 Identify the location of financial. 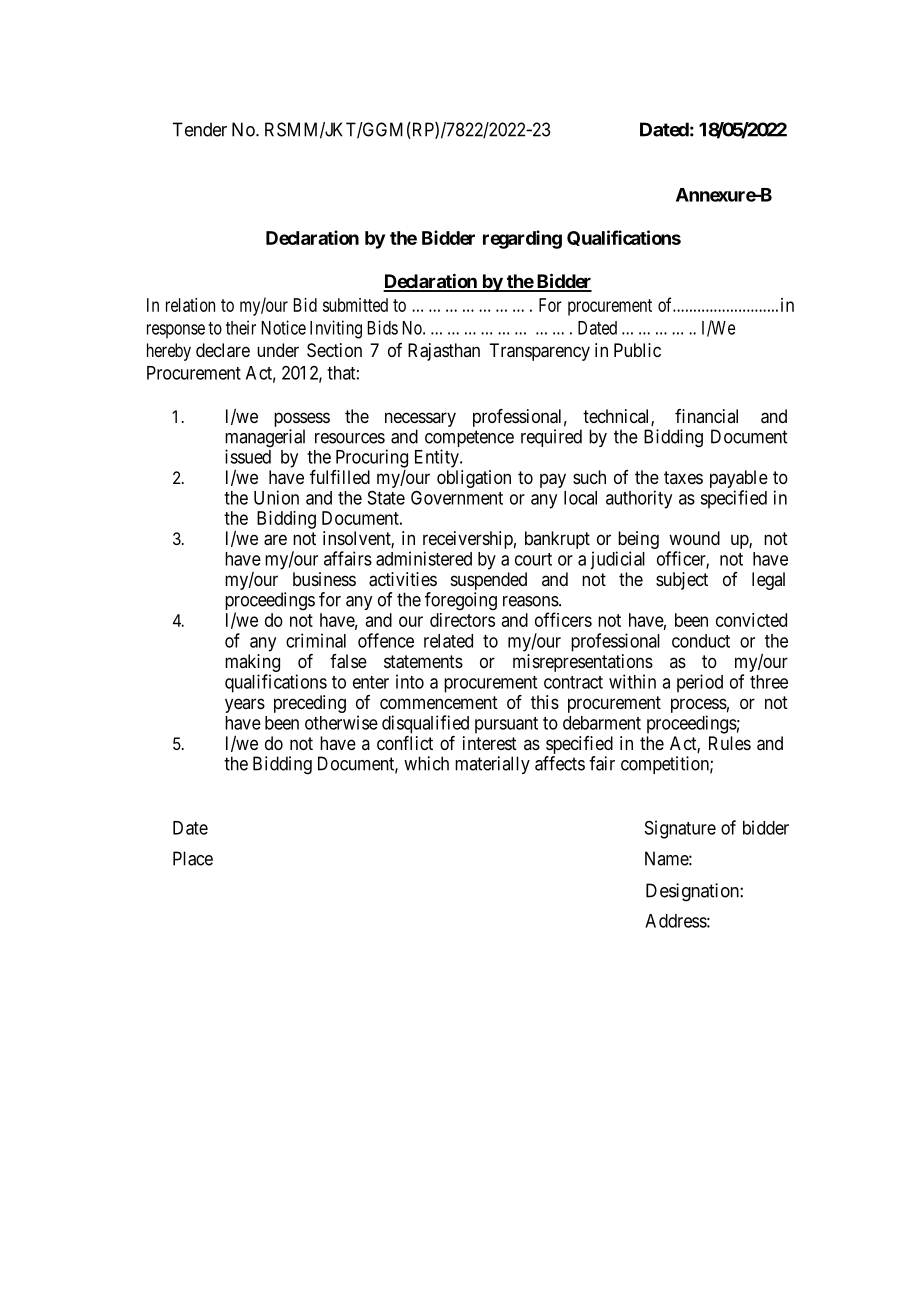
(706, 416).
